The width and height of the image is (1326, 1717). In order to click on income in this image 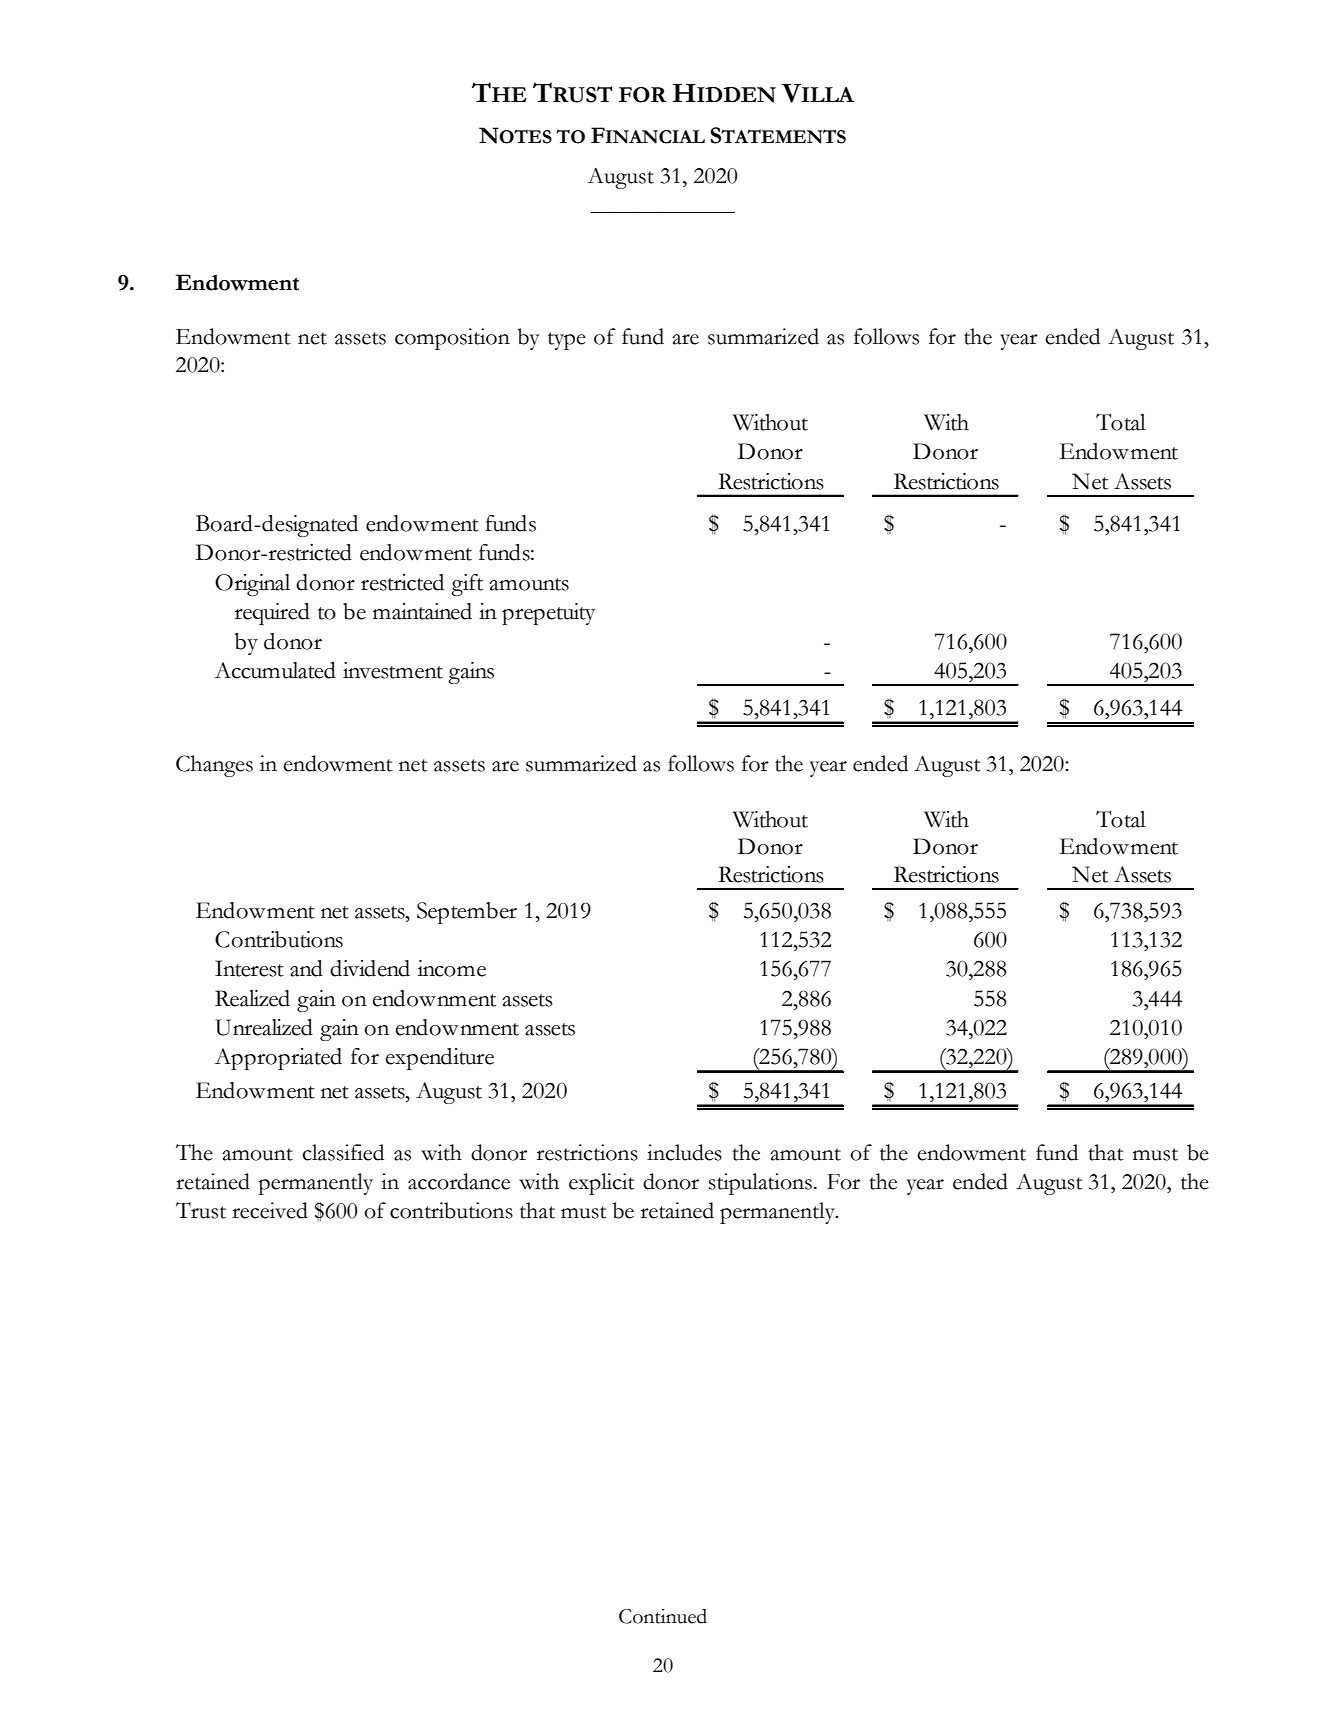, I will do `click(452, 968)`.
